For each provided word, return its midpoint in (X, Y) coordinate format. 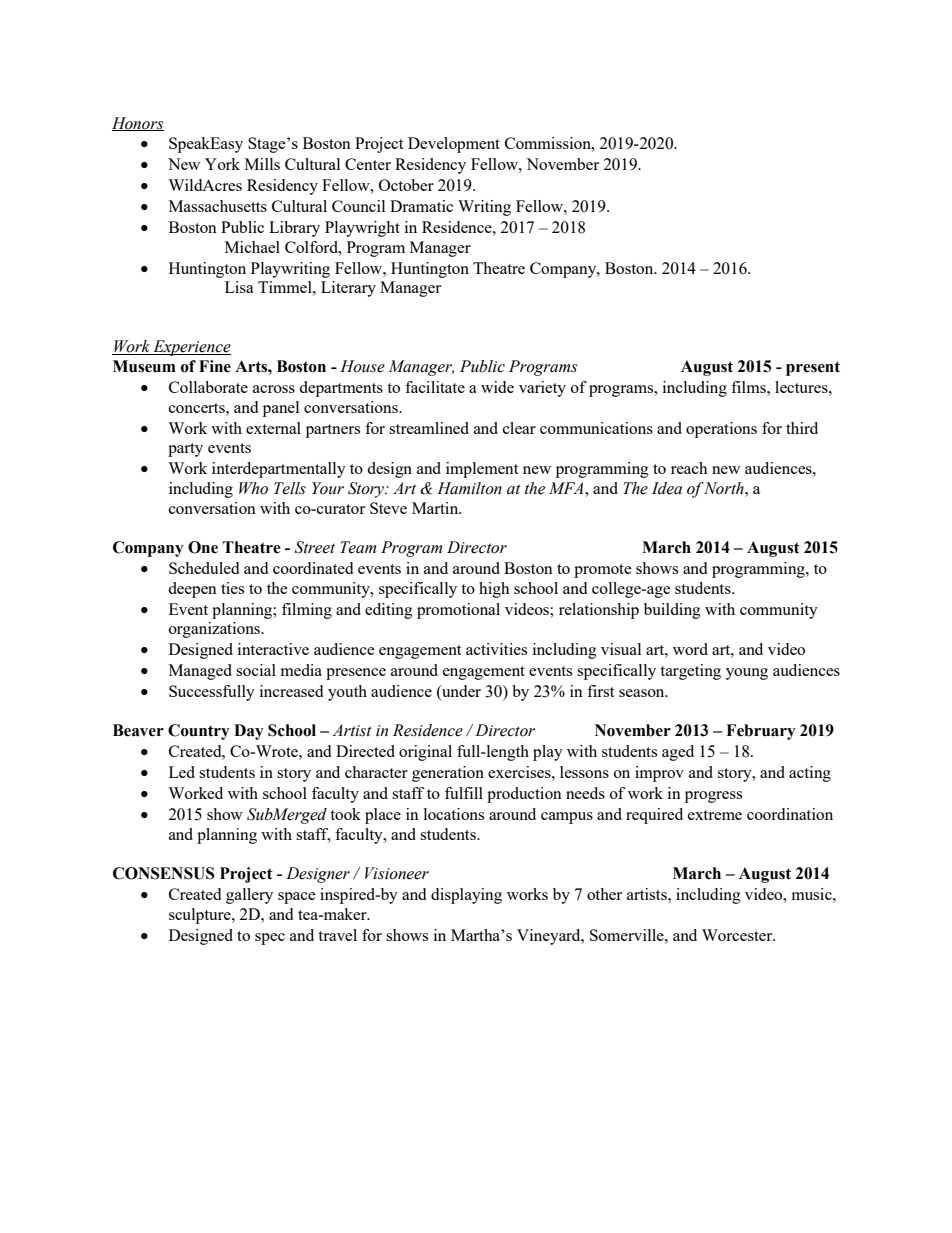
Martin (436, 508)
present (813, 368)
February (761, 732)
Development (454, 145)
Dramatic (421, 206)
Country (199, 732)
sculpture (201, 916)
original (425, 753)
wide (497, 387)
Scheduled (204, 568)
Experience (191, 348)
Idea (667, 488)
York (222, 164)
